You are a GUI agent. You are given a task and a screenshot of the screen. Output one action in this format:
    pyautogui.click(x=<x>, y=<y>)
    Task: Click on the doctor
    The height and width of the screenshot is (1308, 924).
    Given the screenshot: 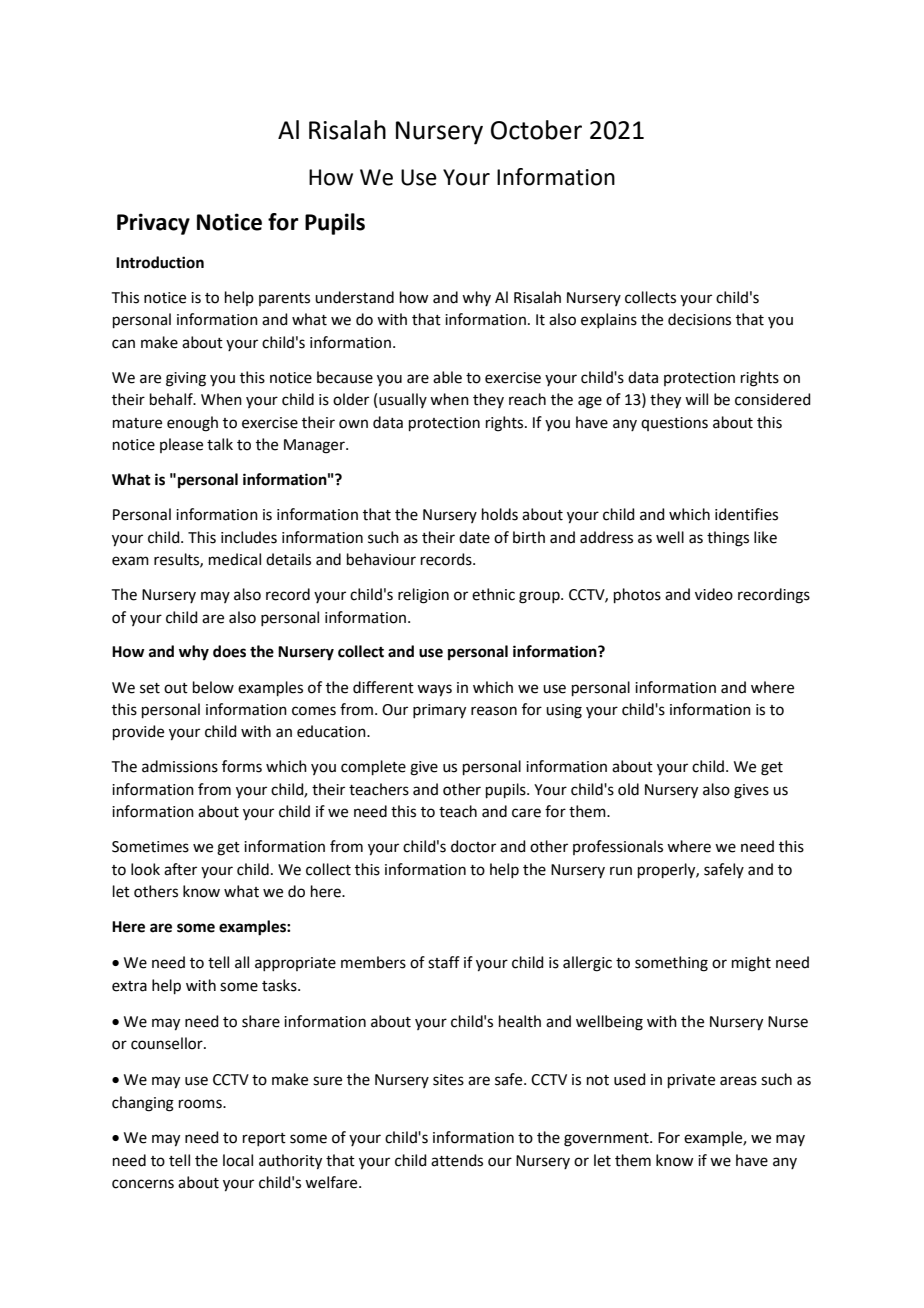 What is the action you would take?
    pyautogui.click(x=473, y=846)
